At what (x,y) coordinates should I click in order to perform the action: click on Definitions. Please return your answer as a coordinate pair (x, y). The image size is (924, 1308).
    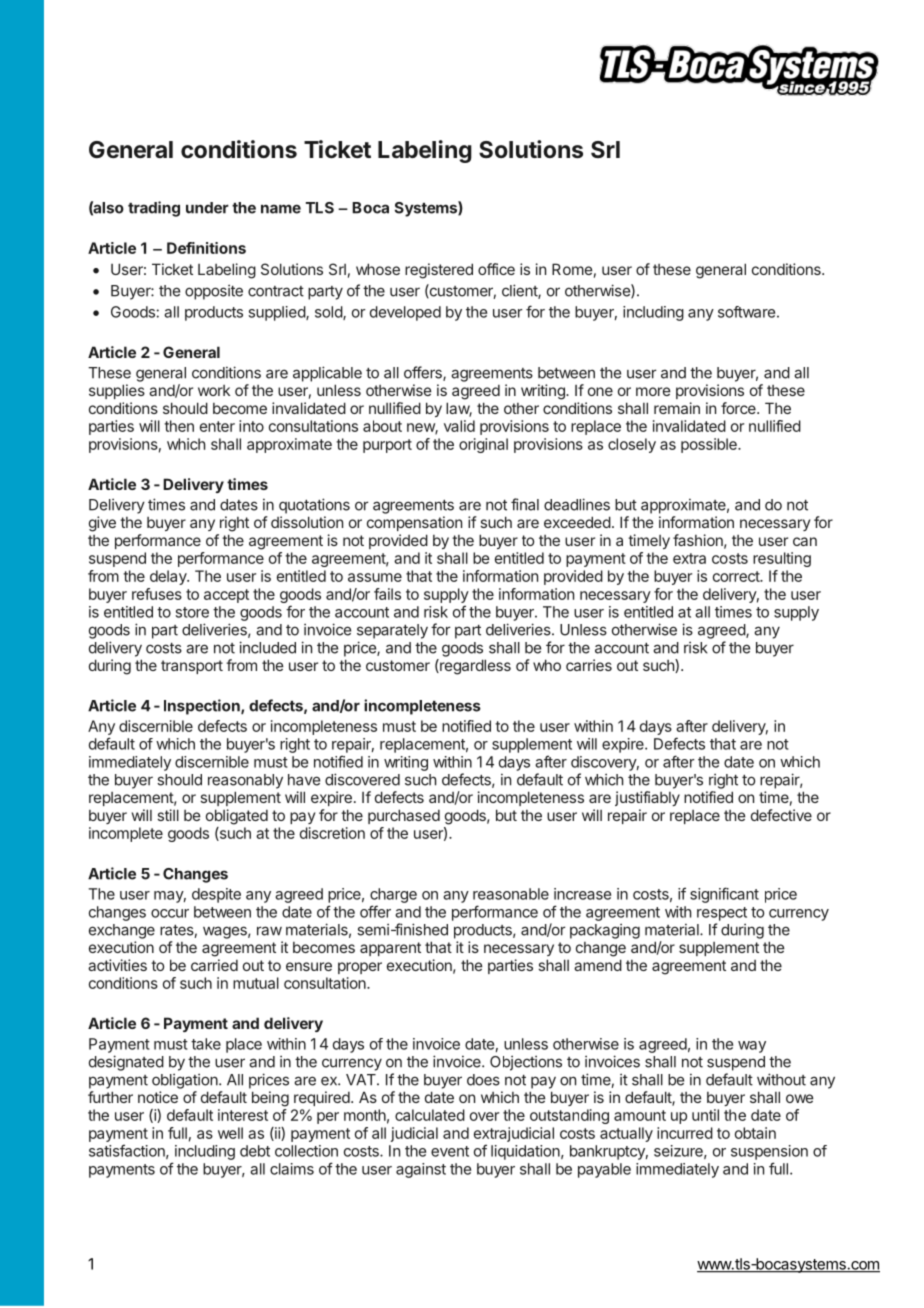
    Looking at the image, I should click on (206, 248).
